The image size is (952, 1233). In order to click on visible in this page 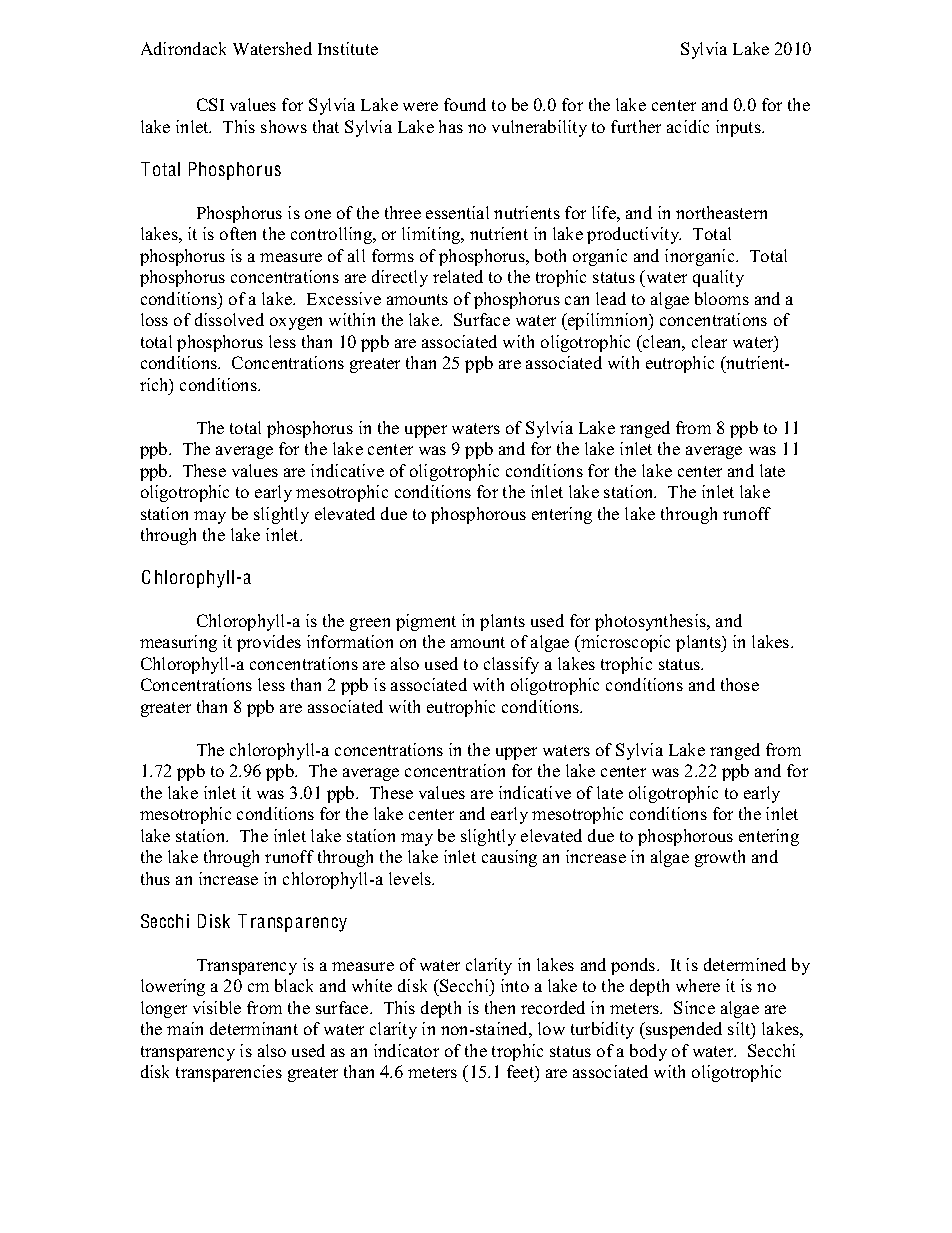, I will do `click(217, 1007)`.
